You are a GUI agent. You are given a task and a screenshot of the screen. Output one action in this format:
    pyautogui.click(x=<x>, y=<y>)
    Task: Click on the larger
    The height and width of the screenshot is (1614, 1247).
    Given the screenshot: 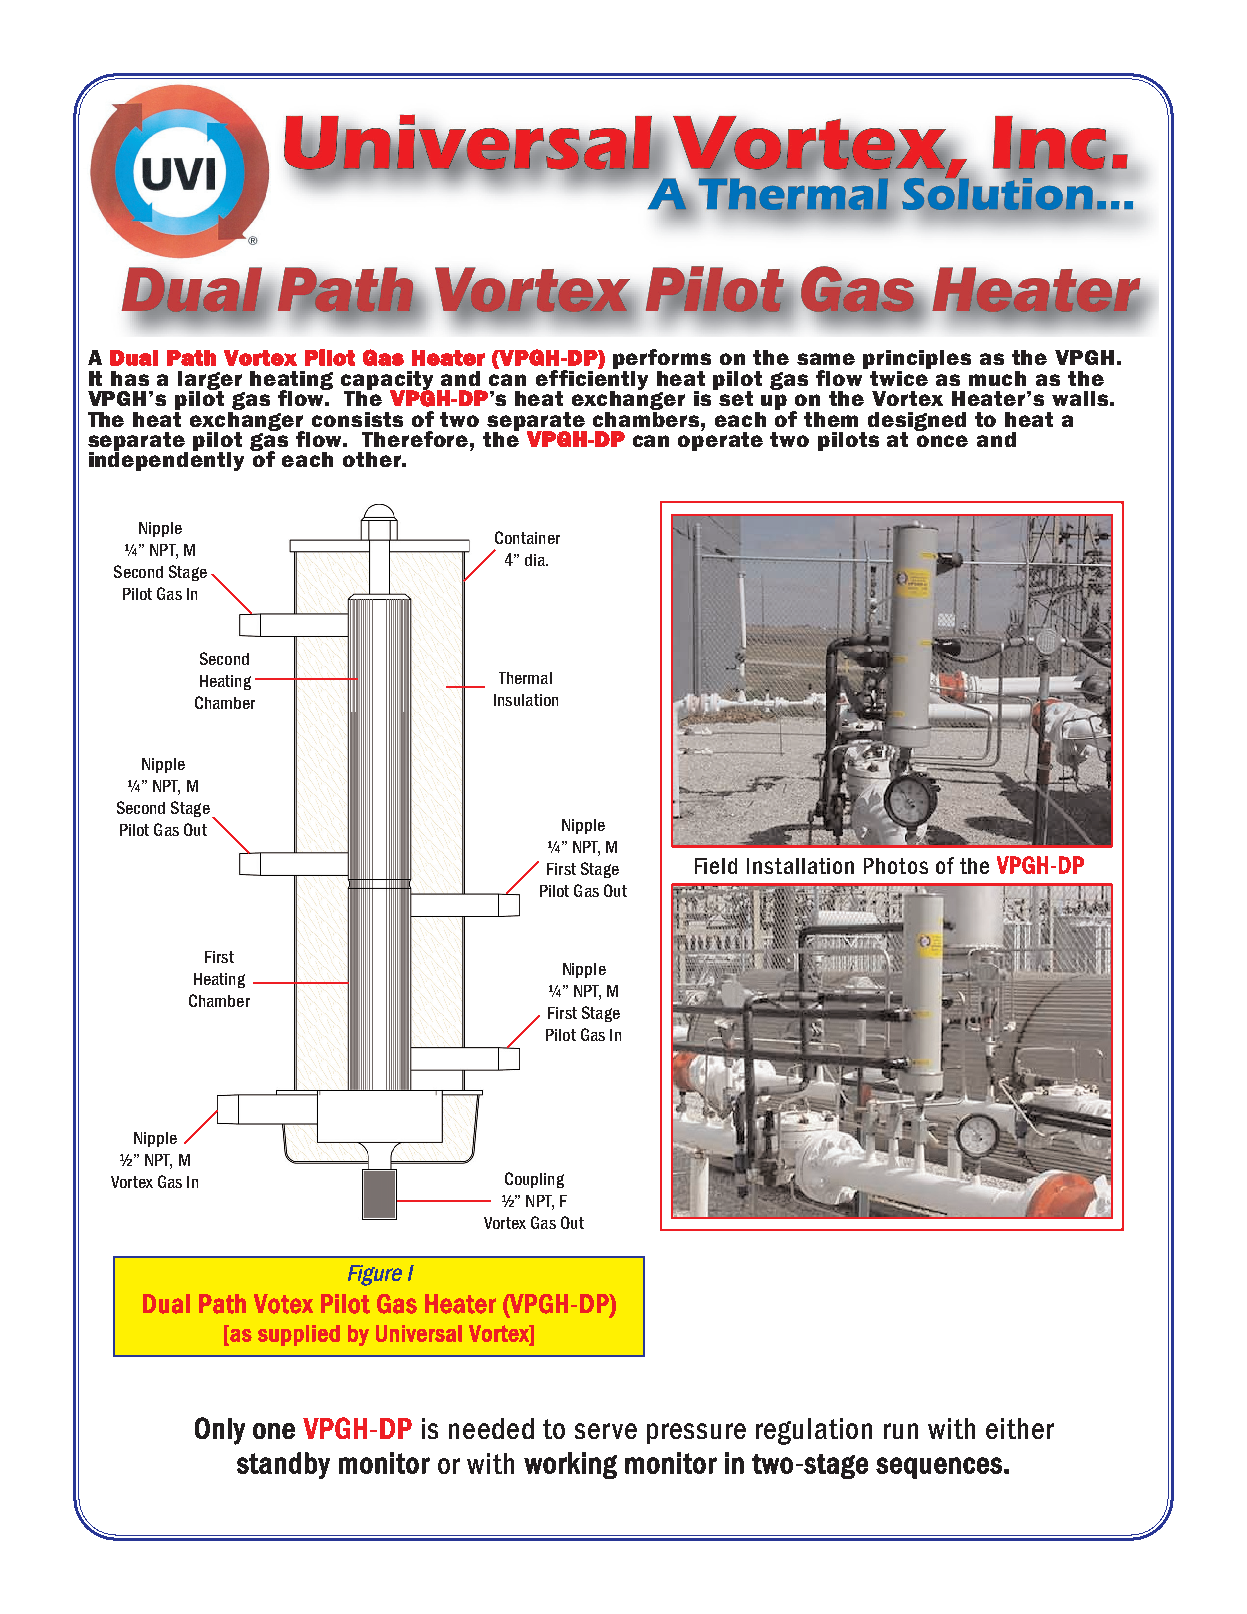 What is the action you would take?
    pyautogui.click(x=210, y=381)
